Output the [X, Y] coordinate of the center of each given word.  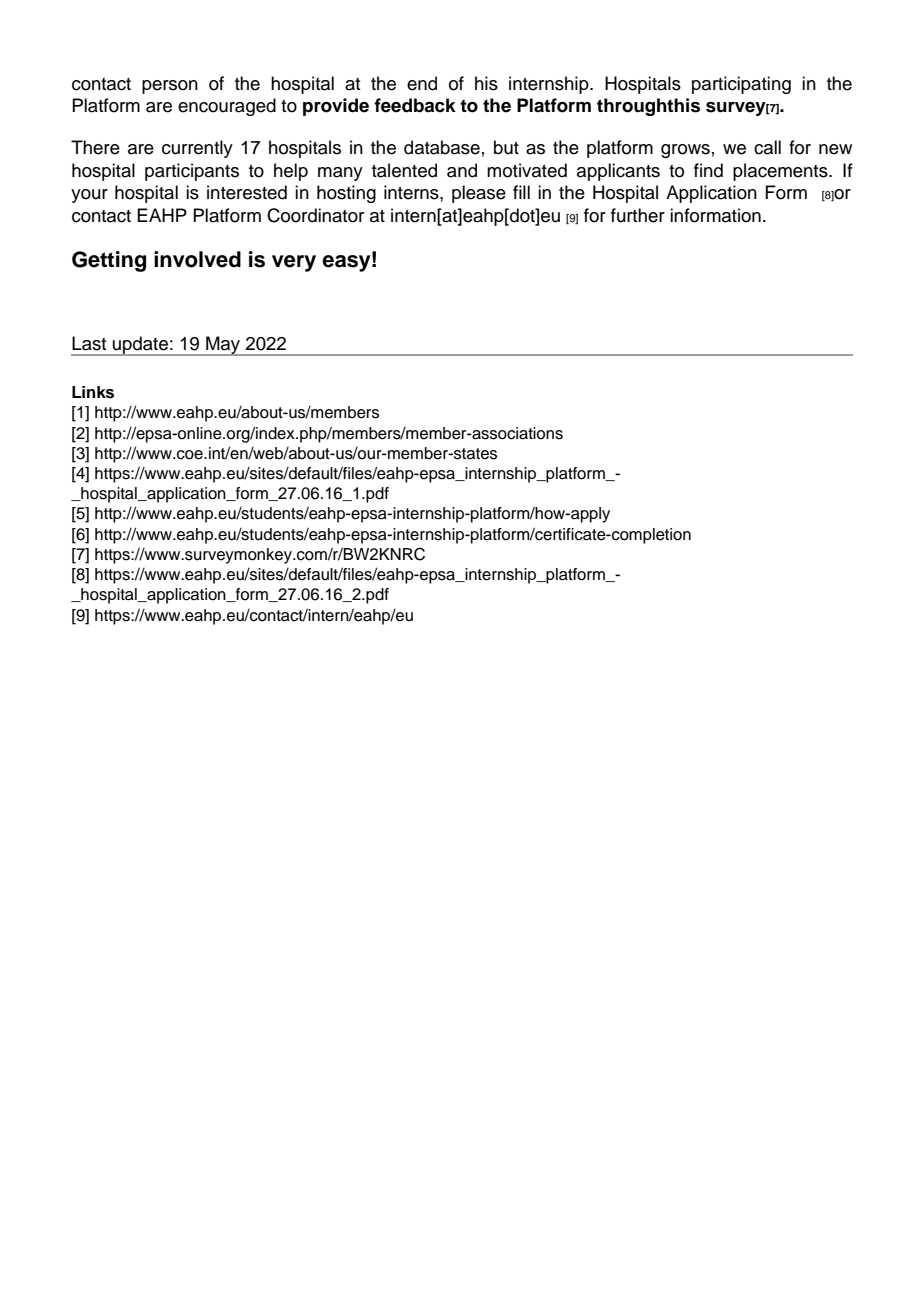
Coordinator [315, 215]
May [223, 346]
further [638, 215]
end [422, 83]
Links [93, 392]
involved [197, 259]
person [170, 87]
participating [741, 85]
